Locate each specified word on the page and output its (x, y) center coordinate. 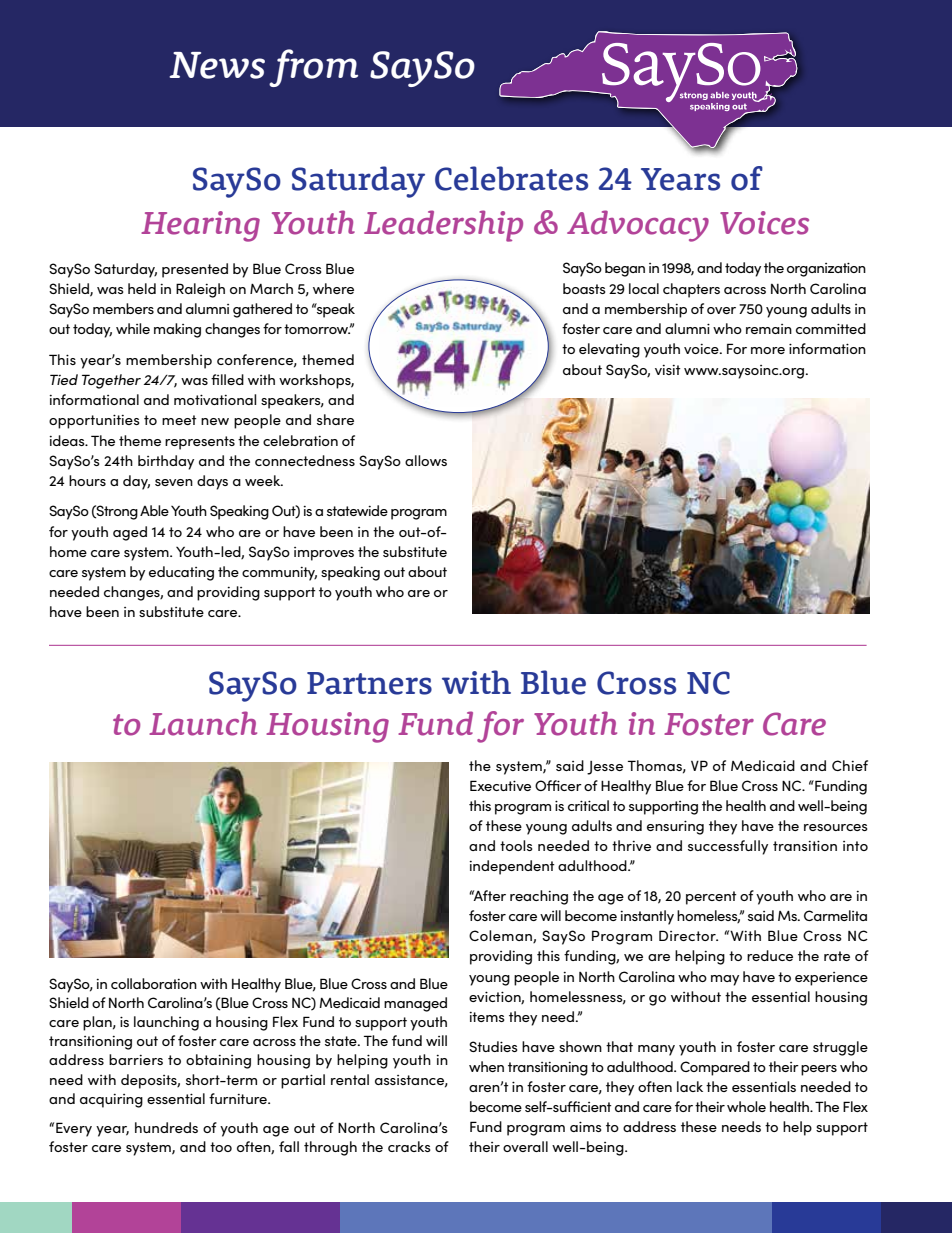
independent (512, 867)
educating (181, 573)
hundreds (166, 1127)
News (217, 65)
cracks (409, 1146)
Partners (369, 683)
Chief (850, 765)
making (177, 330)
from (313, 68)
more (768, 350)
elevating (609, 350)
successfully (728, 847)
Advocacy (638, 226)
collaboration (154, 983)
